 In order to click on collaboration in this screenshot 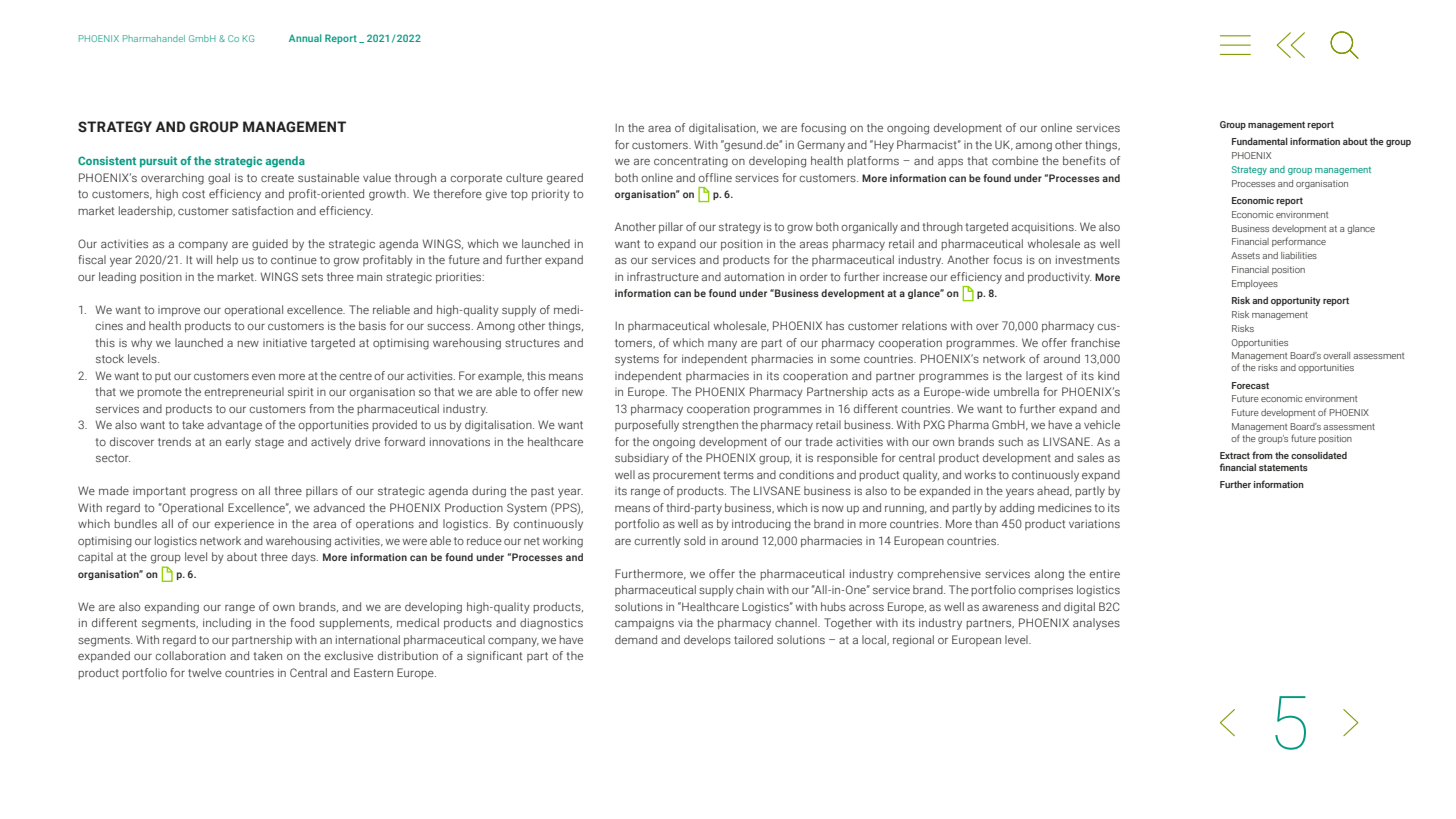, I will do `click(191, 655)`.
